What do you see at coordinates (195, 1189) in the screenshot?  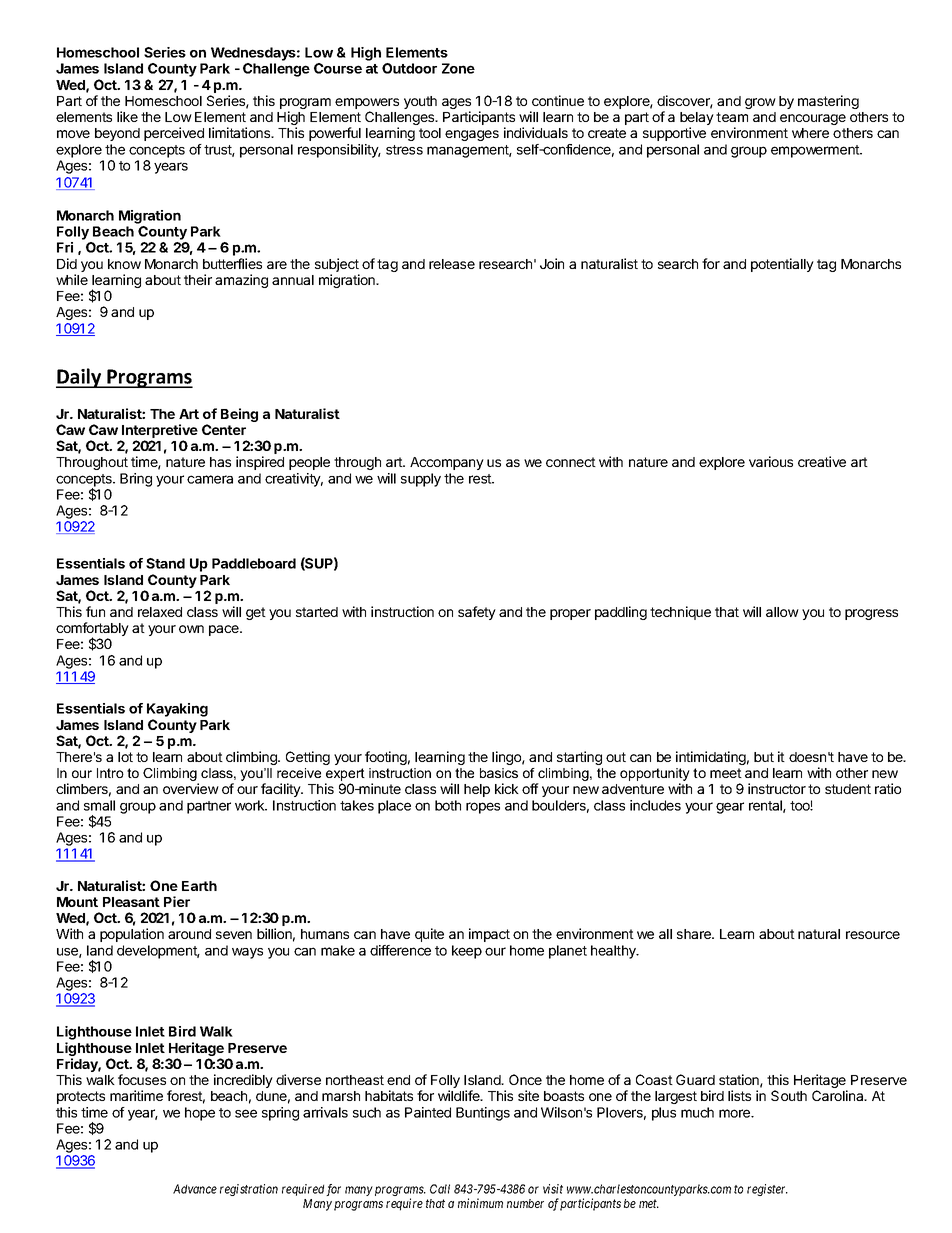 I see `Advance` at bounding box center [195, 1189].
